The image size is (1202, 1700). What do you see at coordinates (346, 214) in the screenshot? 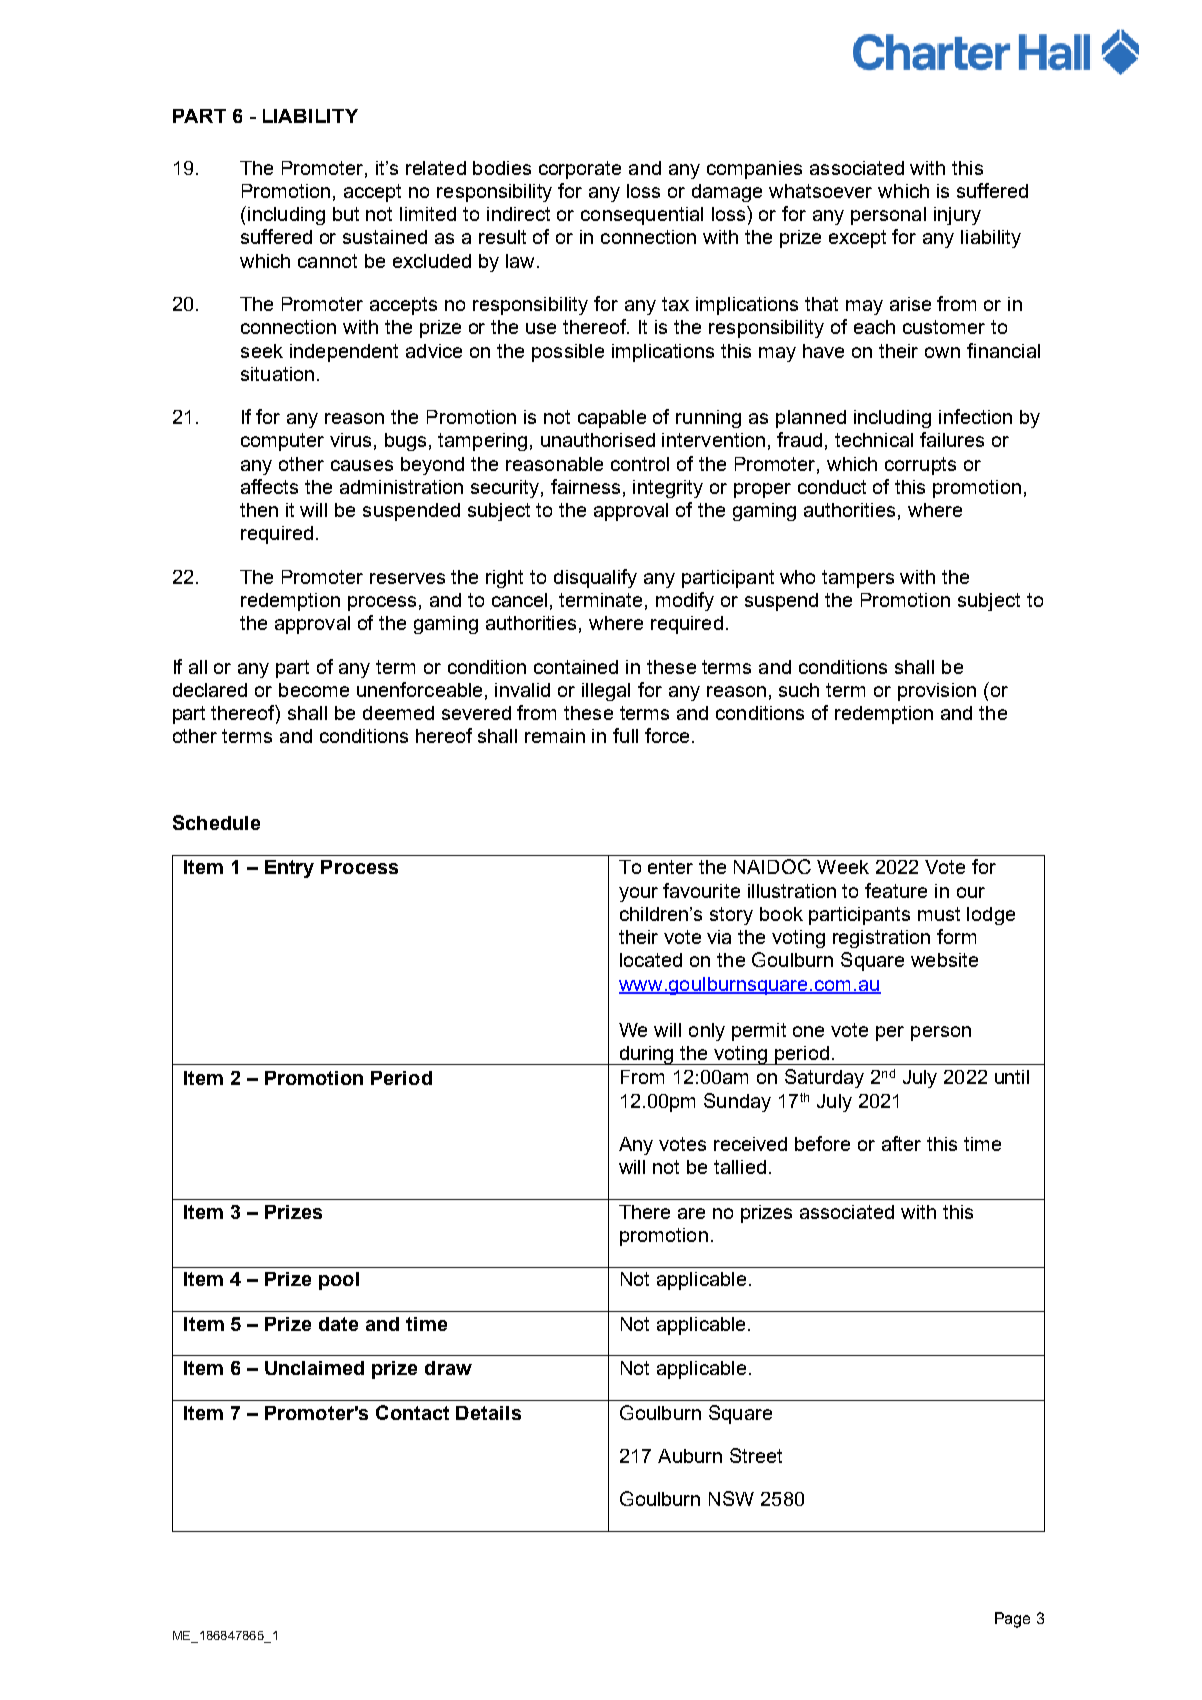
I see `but` at bounding box center [346, 214].
